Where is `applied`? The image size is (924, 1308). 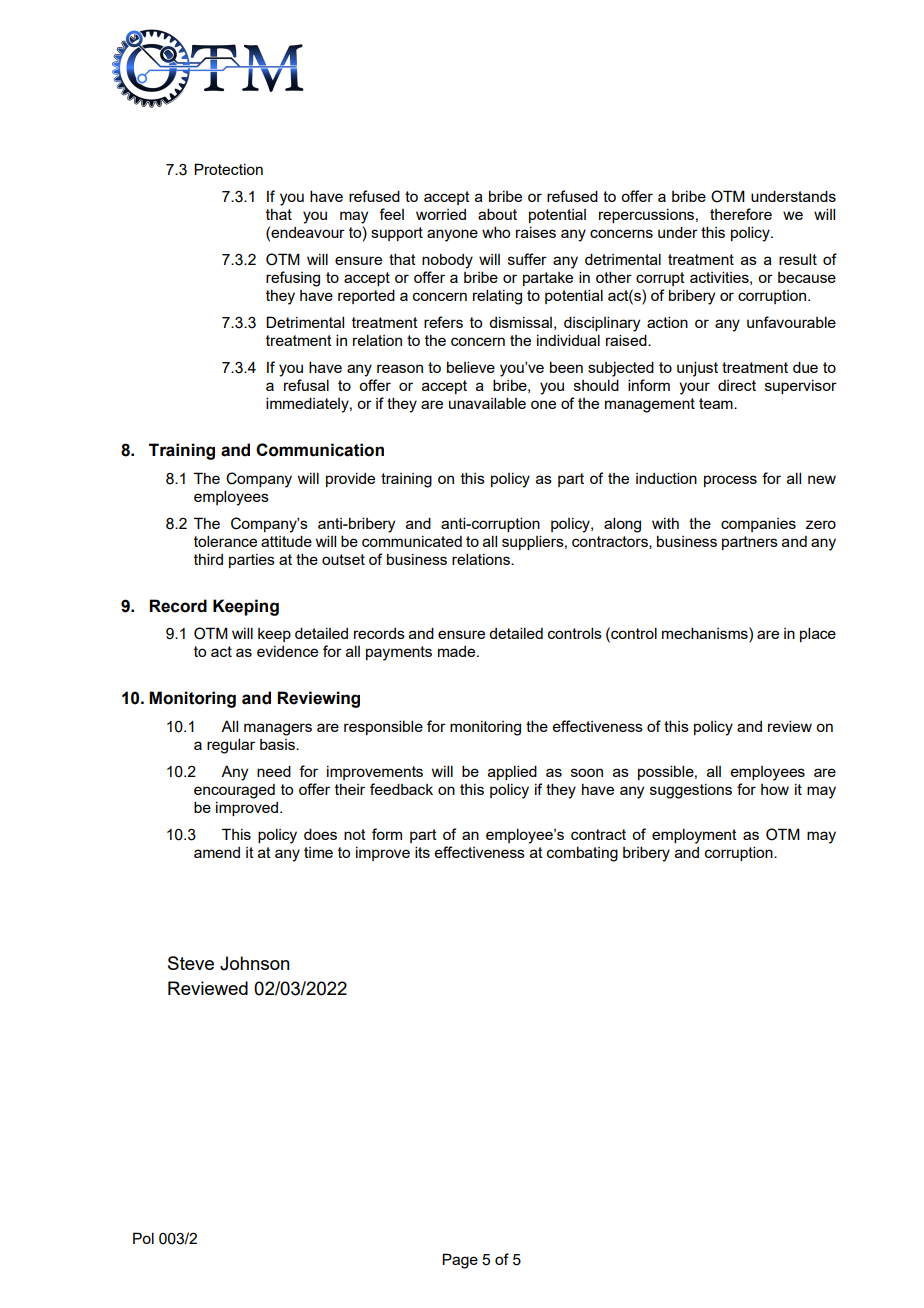 applied is located at coordinates (512, 772).
